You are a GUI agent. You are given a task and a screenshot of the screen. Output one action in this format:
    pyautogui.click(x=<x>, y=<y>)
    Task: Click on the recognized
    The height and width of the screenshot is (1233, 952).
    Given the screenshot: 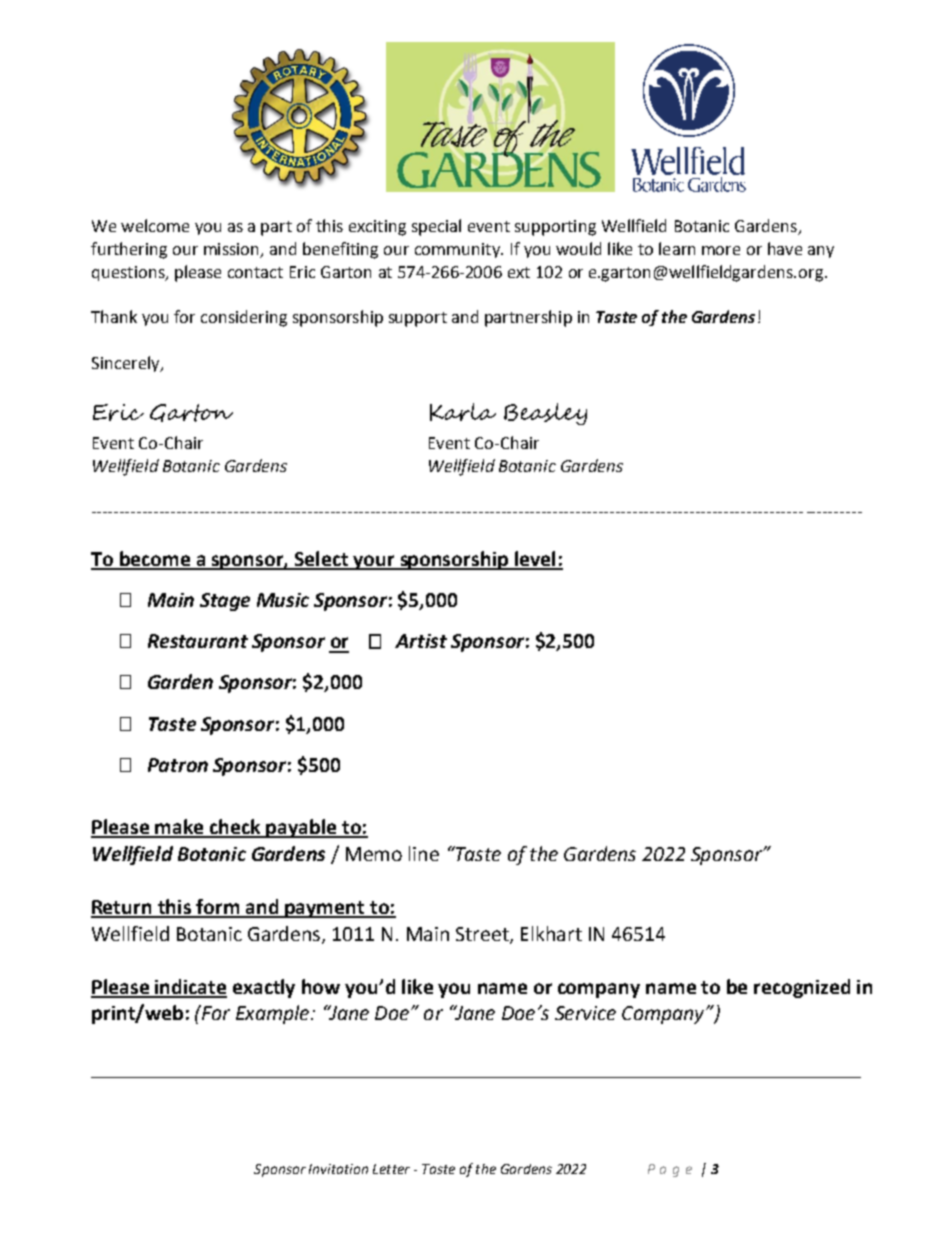 What is the action you would take?
    pyautogui.click(x=802, y=988)
